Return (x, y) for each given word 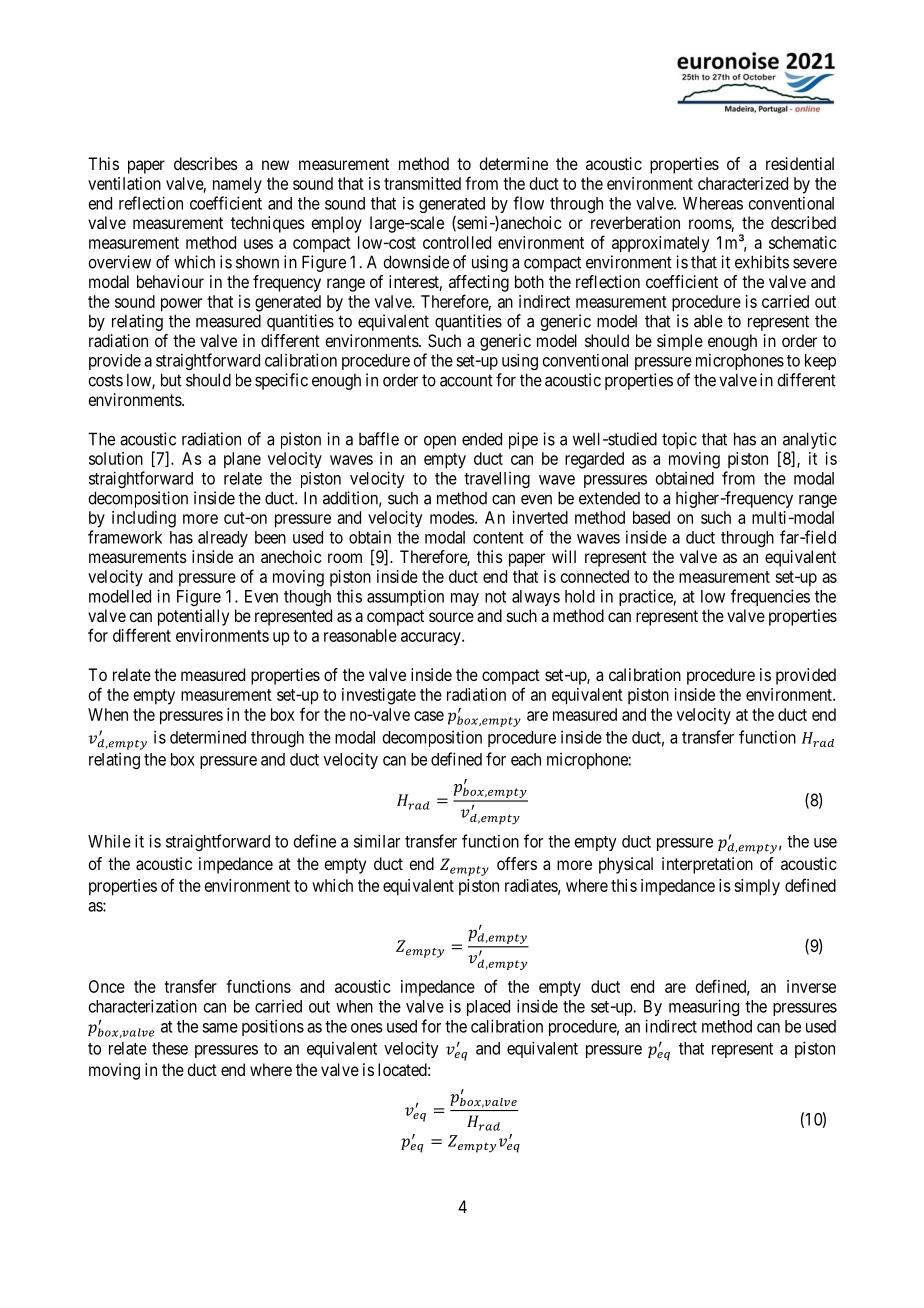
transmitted (422, 183)
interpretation (707, 865)
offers (517, 863)
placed (488, 1008)
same (220, 1028)
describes (206, 163)
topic (679, 440)
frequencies (770, 597)
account (466, 380)
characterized (743, 183)
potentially (193, 617)
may (465, 599)
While (109, 841)
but (171, 380)
